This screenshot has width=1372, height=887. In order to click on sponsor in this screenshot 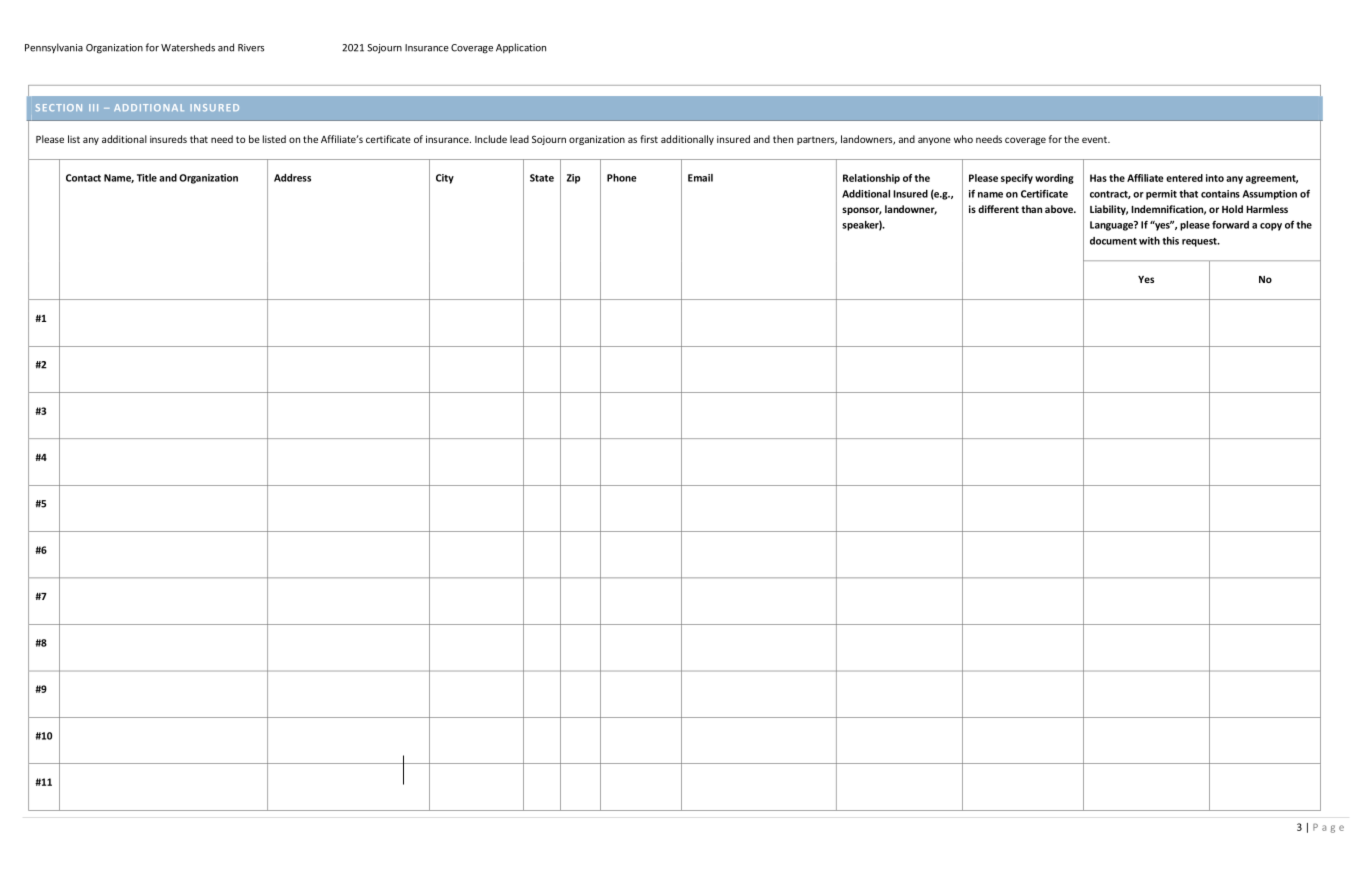, I will do `click(862, 211)`.
